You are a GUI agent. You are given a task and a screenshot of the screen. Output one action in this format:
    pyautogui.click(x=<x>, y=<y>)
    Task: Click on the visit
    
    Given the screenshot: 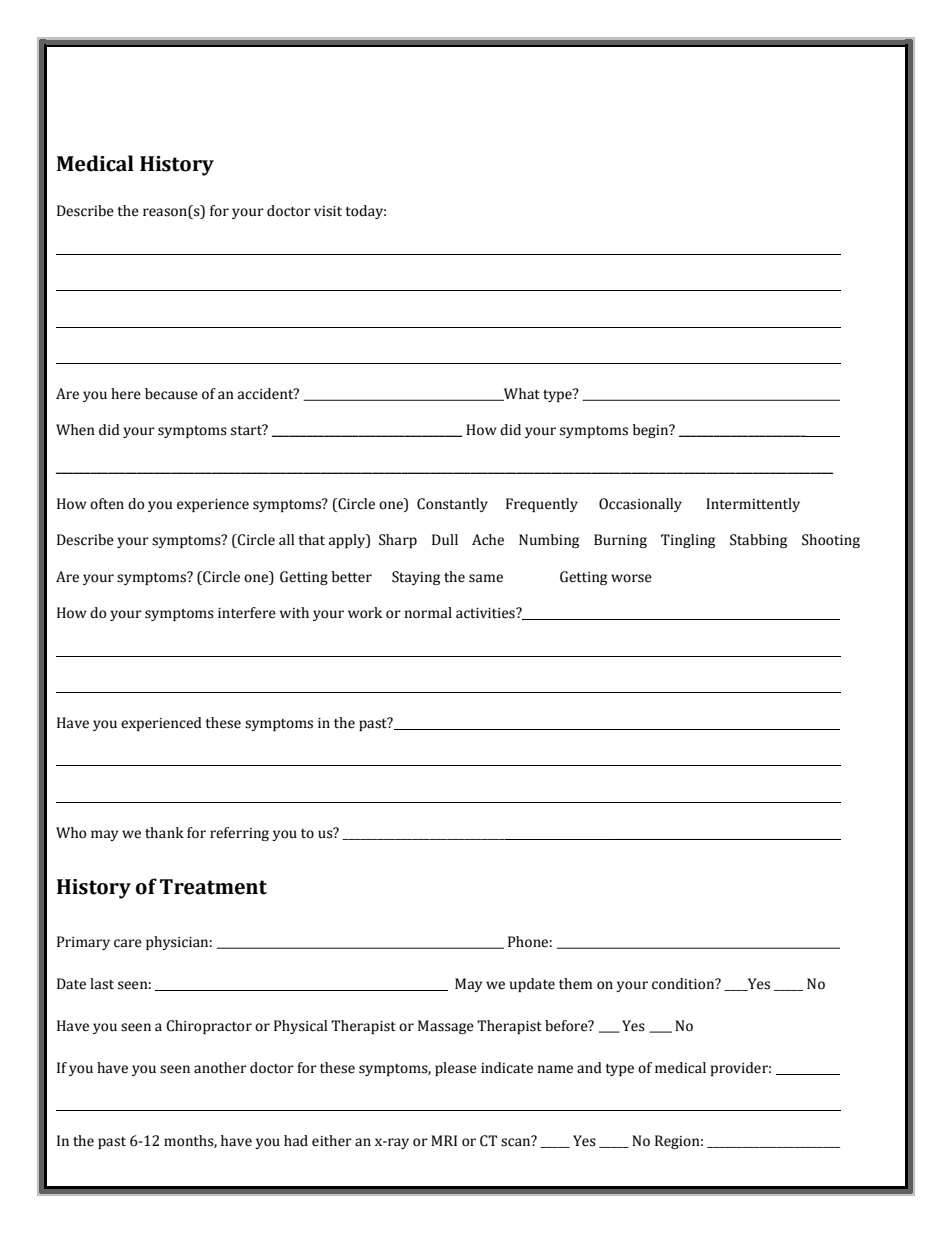 What is the action you would take?
    pyautogui.click(x=328, y=211)
